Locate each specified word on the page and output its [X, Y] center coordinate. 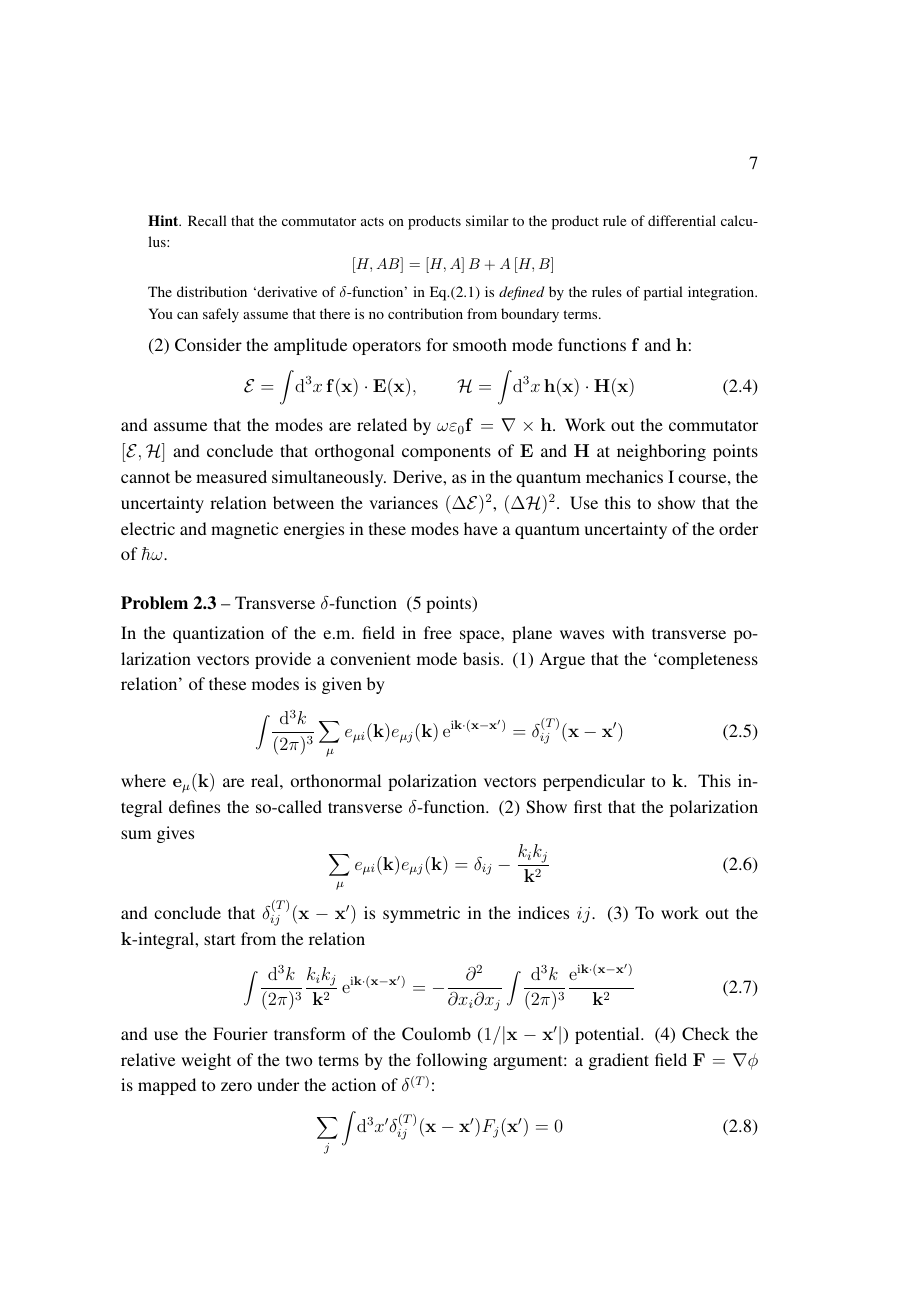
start [219, 939]
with [628, 632]
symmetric [421, 914]
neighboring [661, 452]
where [143, 780]
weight [206, 1061]
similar [487, 220]
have [481, 528]
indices [543, 912]
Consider [208, 345]
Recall [207, 220]
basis [482, 658]
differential [682, 220]
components [446, 453]
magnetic [244, 530]
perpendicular [594, 782]
